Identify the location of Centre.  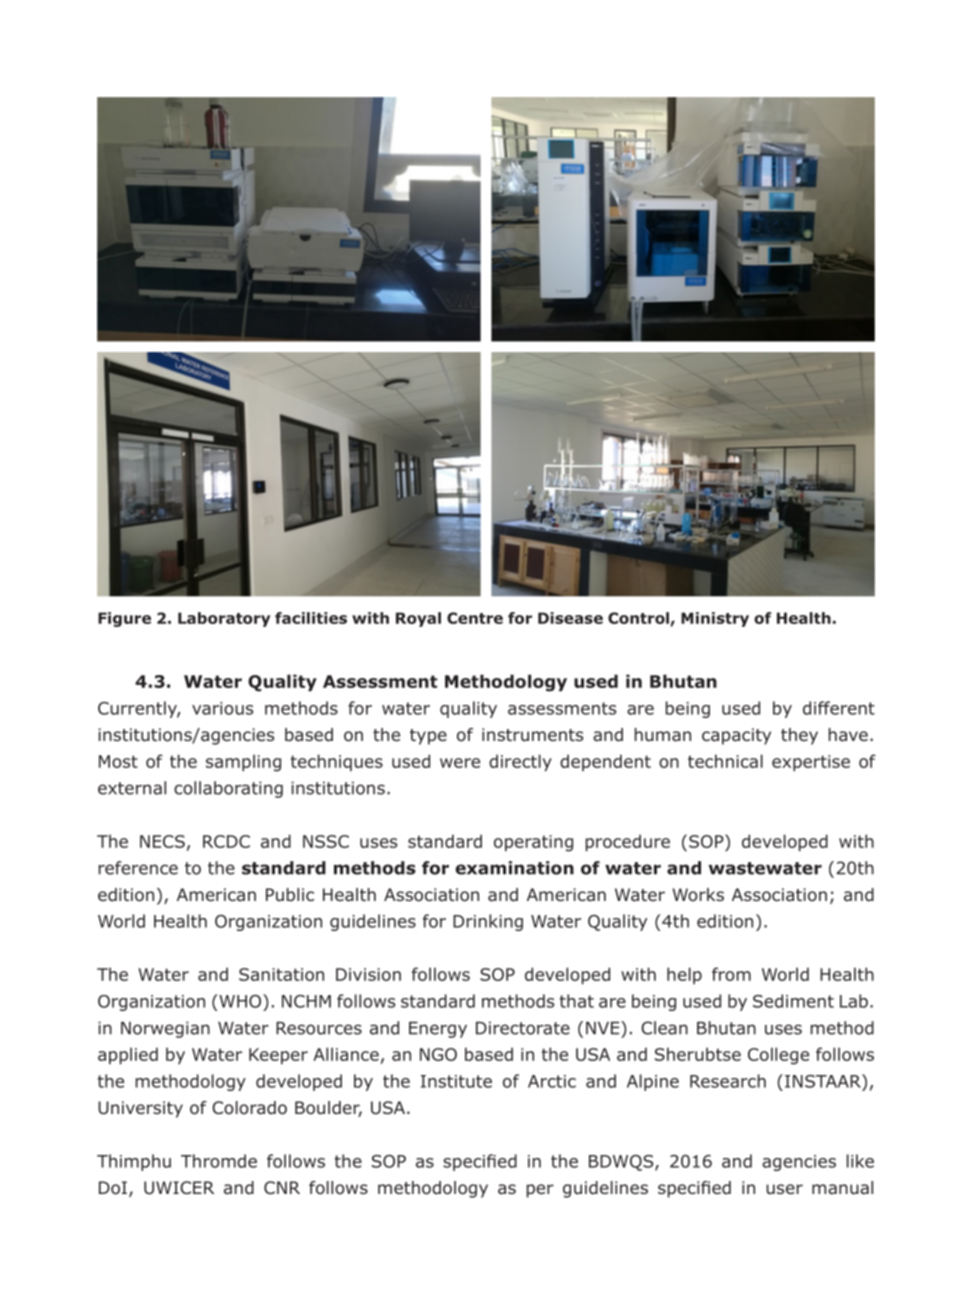
(475, 618).
